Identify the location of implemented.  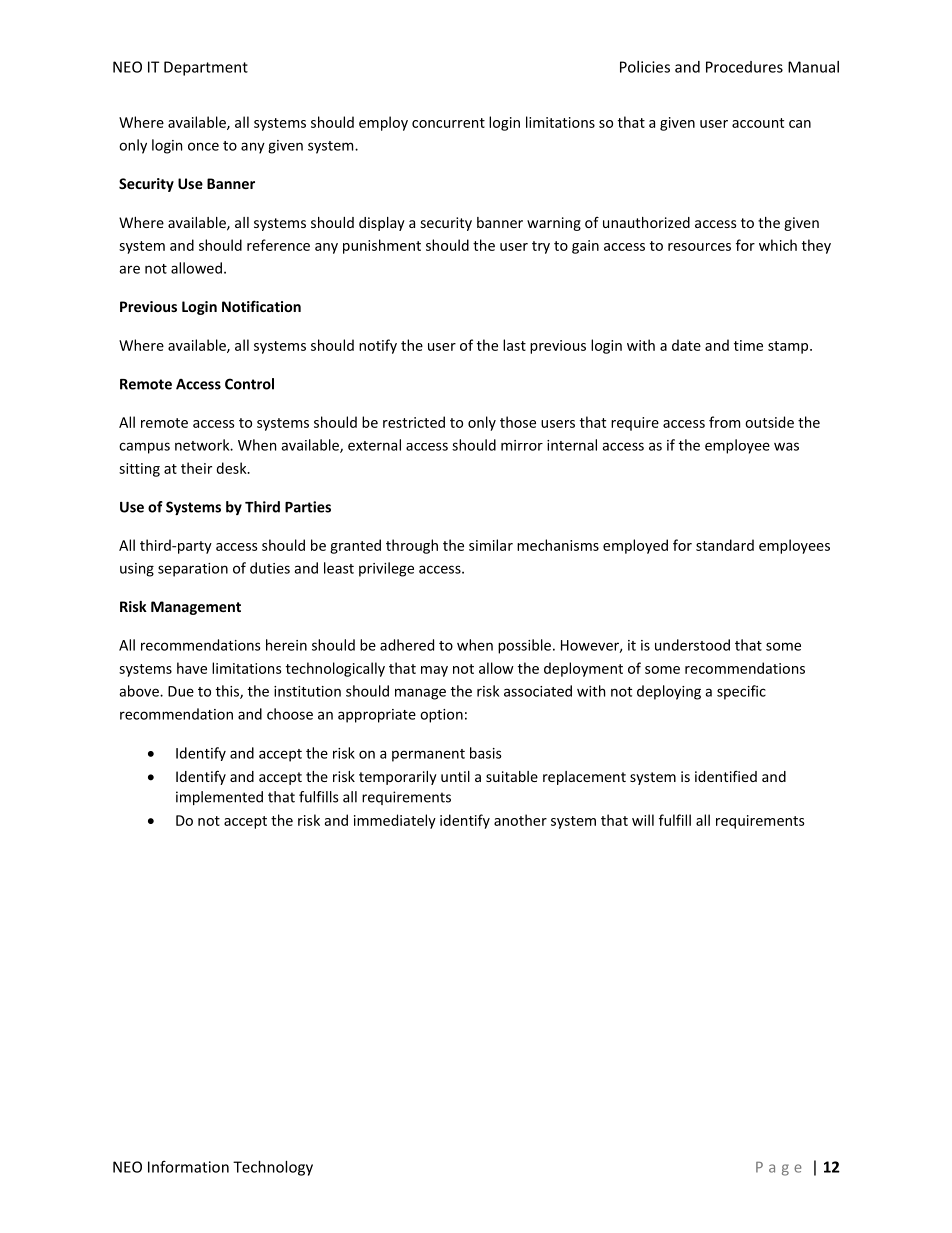
(219, 798).
